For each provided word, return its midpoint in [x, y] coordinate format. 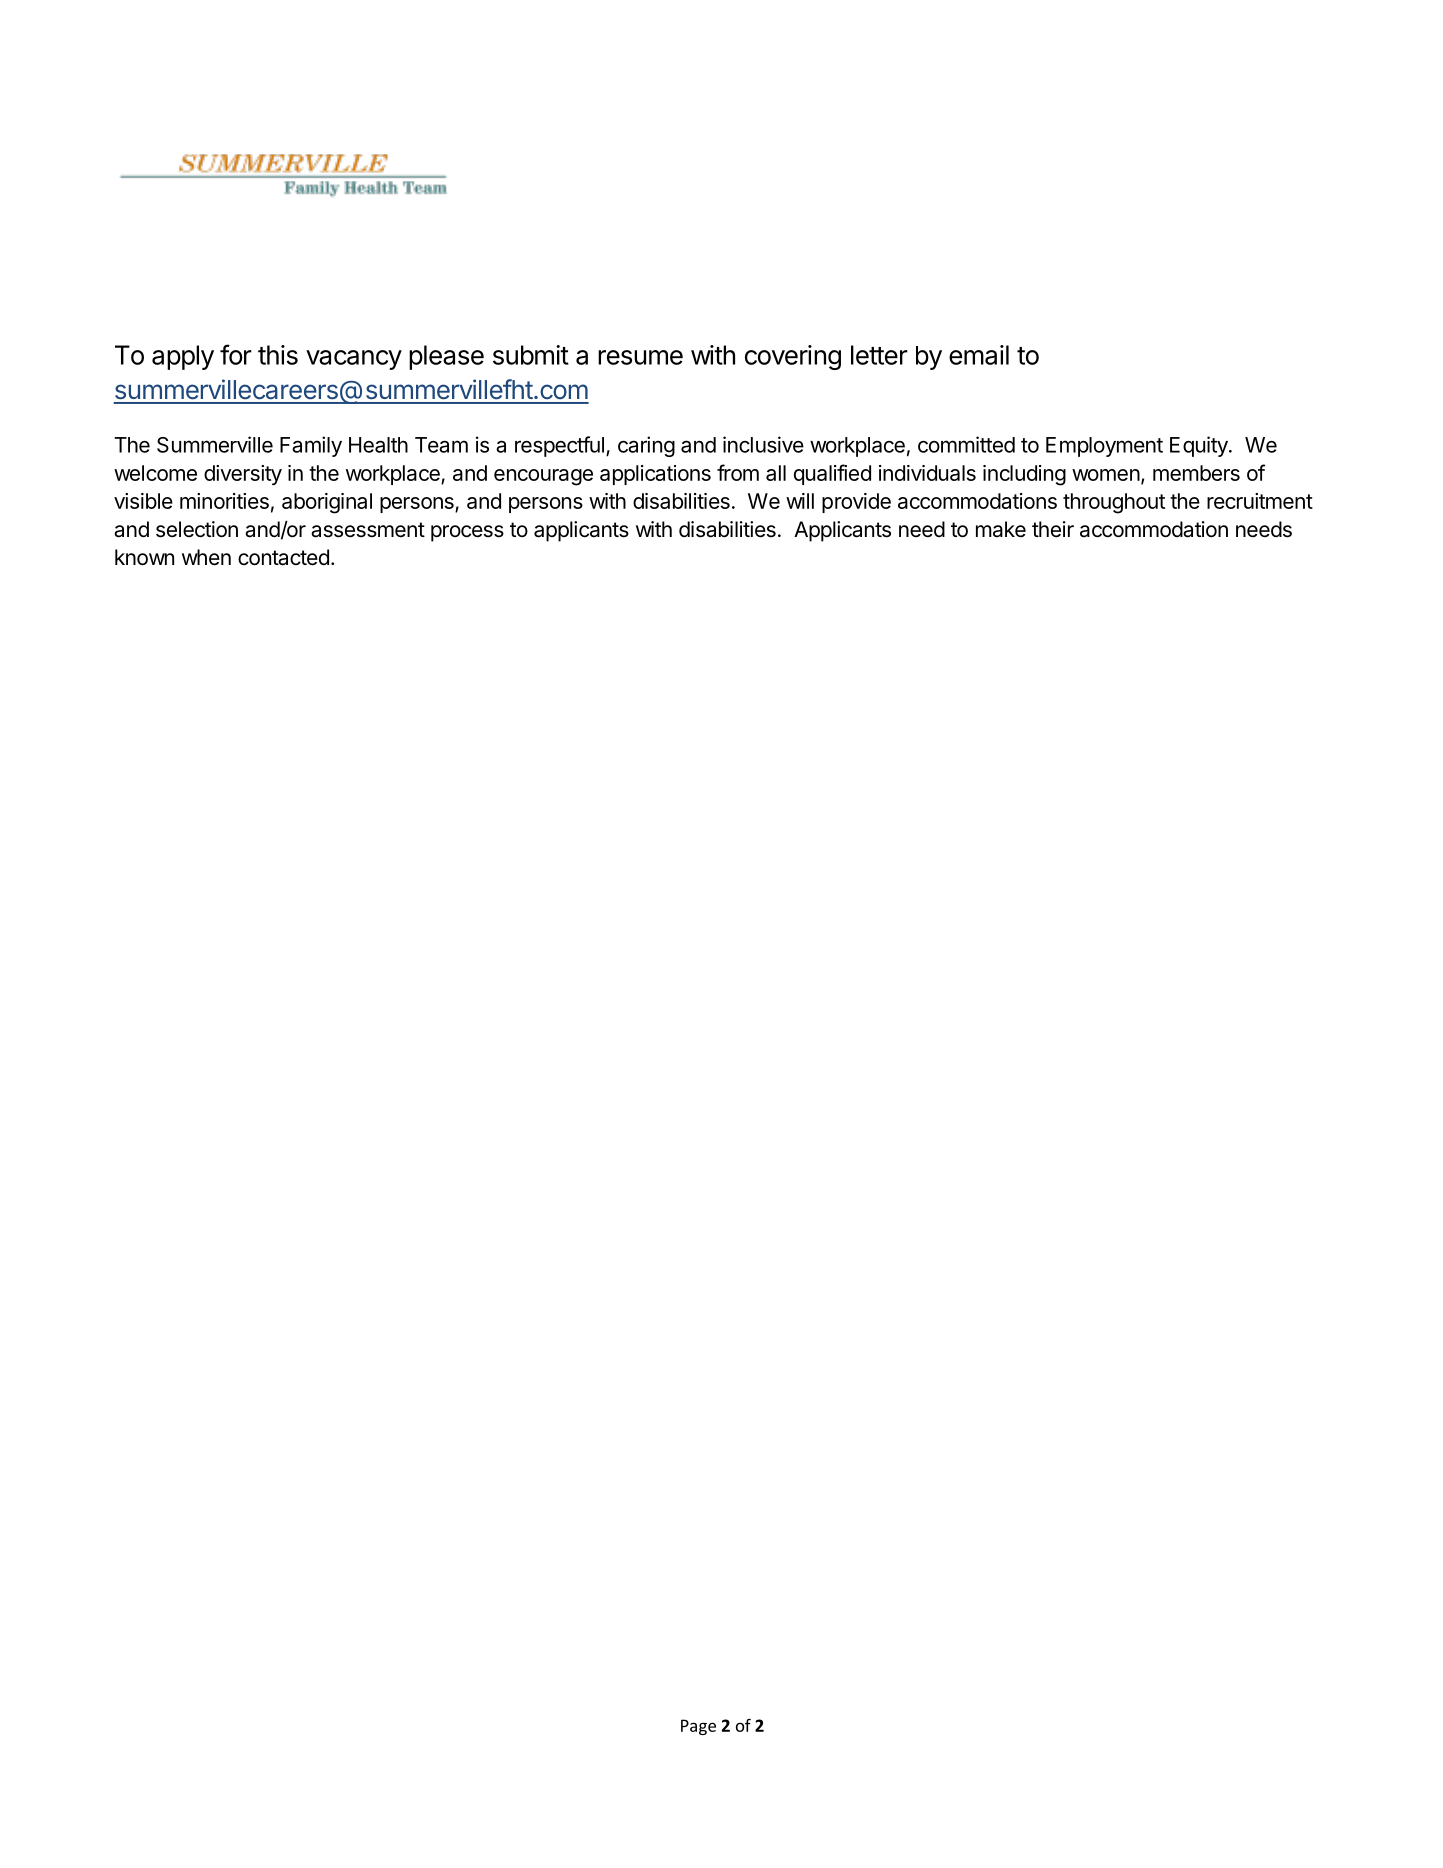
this [278, 355]
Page [698, 1727]
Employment [1104, 447]
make [1001, 529]
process [467, 533]
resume [640, 357]
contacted [283, 557]
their [1053, 529]
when [206, 557]
